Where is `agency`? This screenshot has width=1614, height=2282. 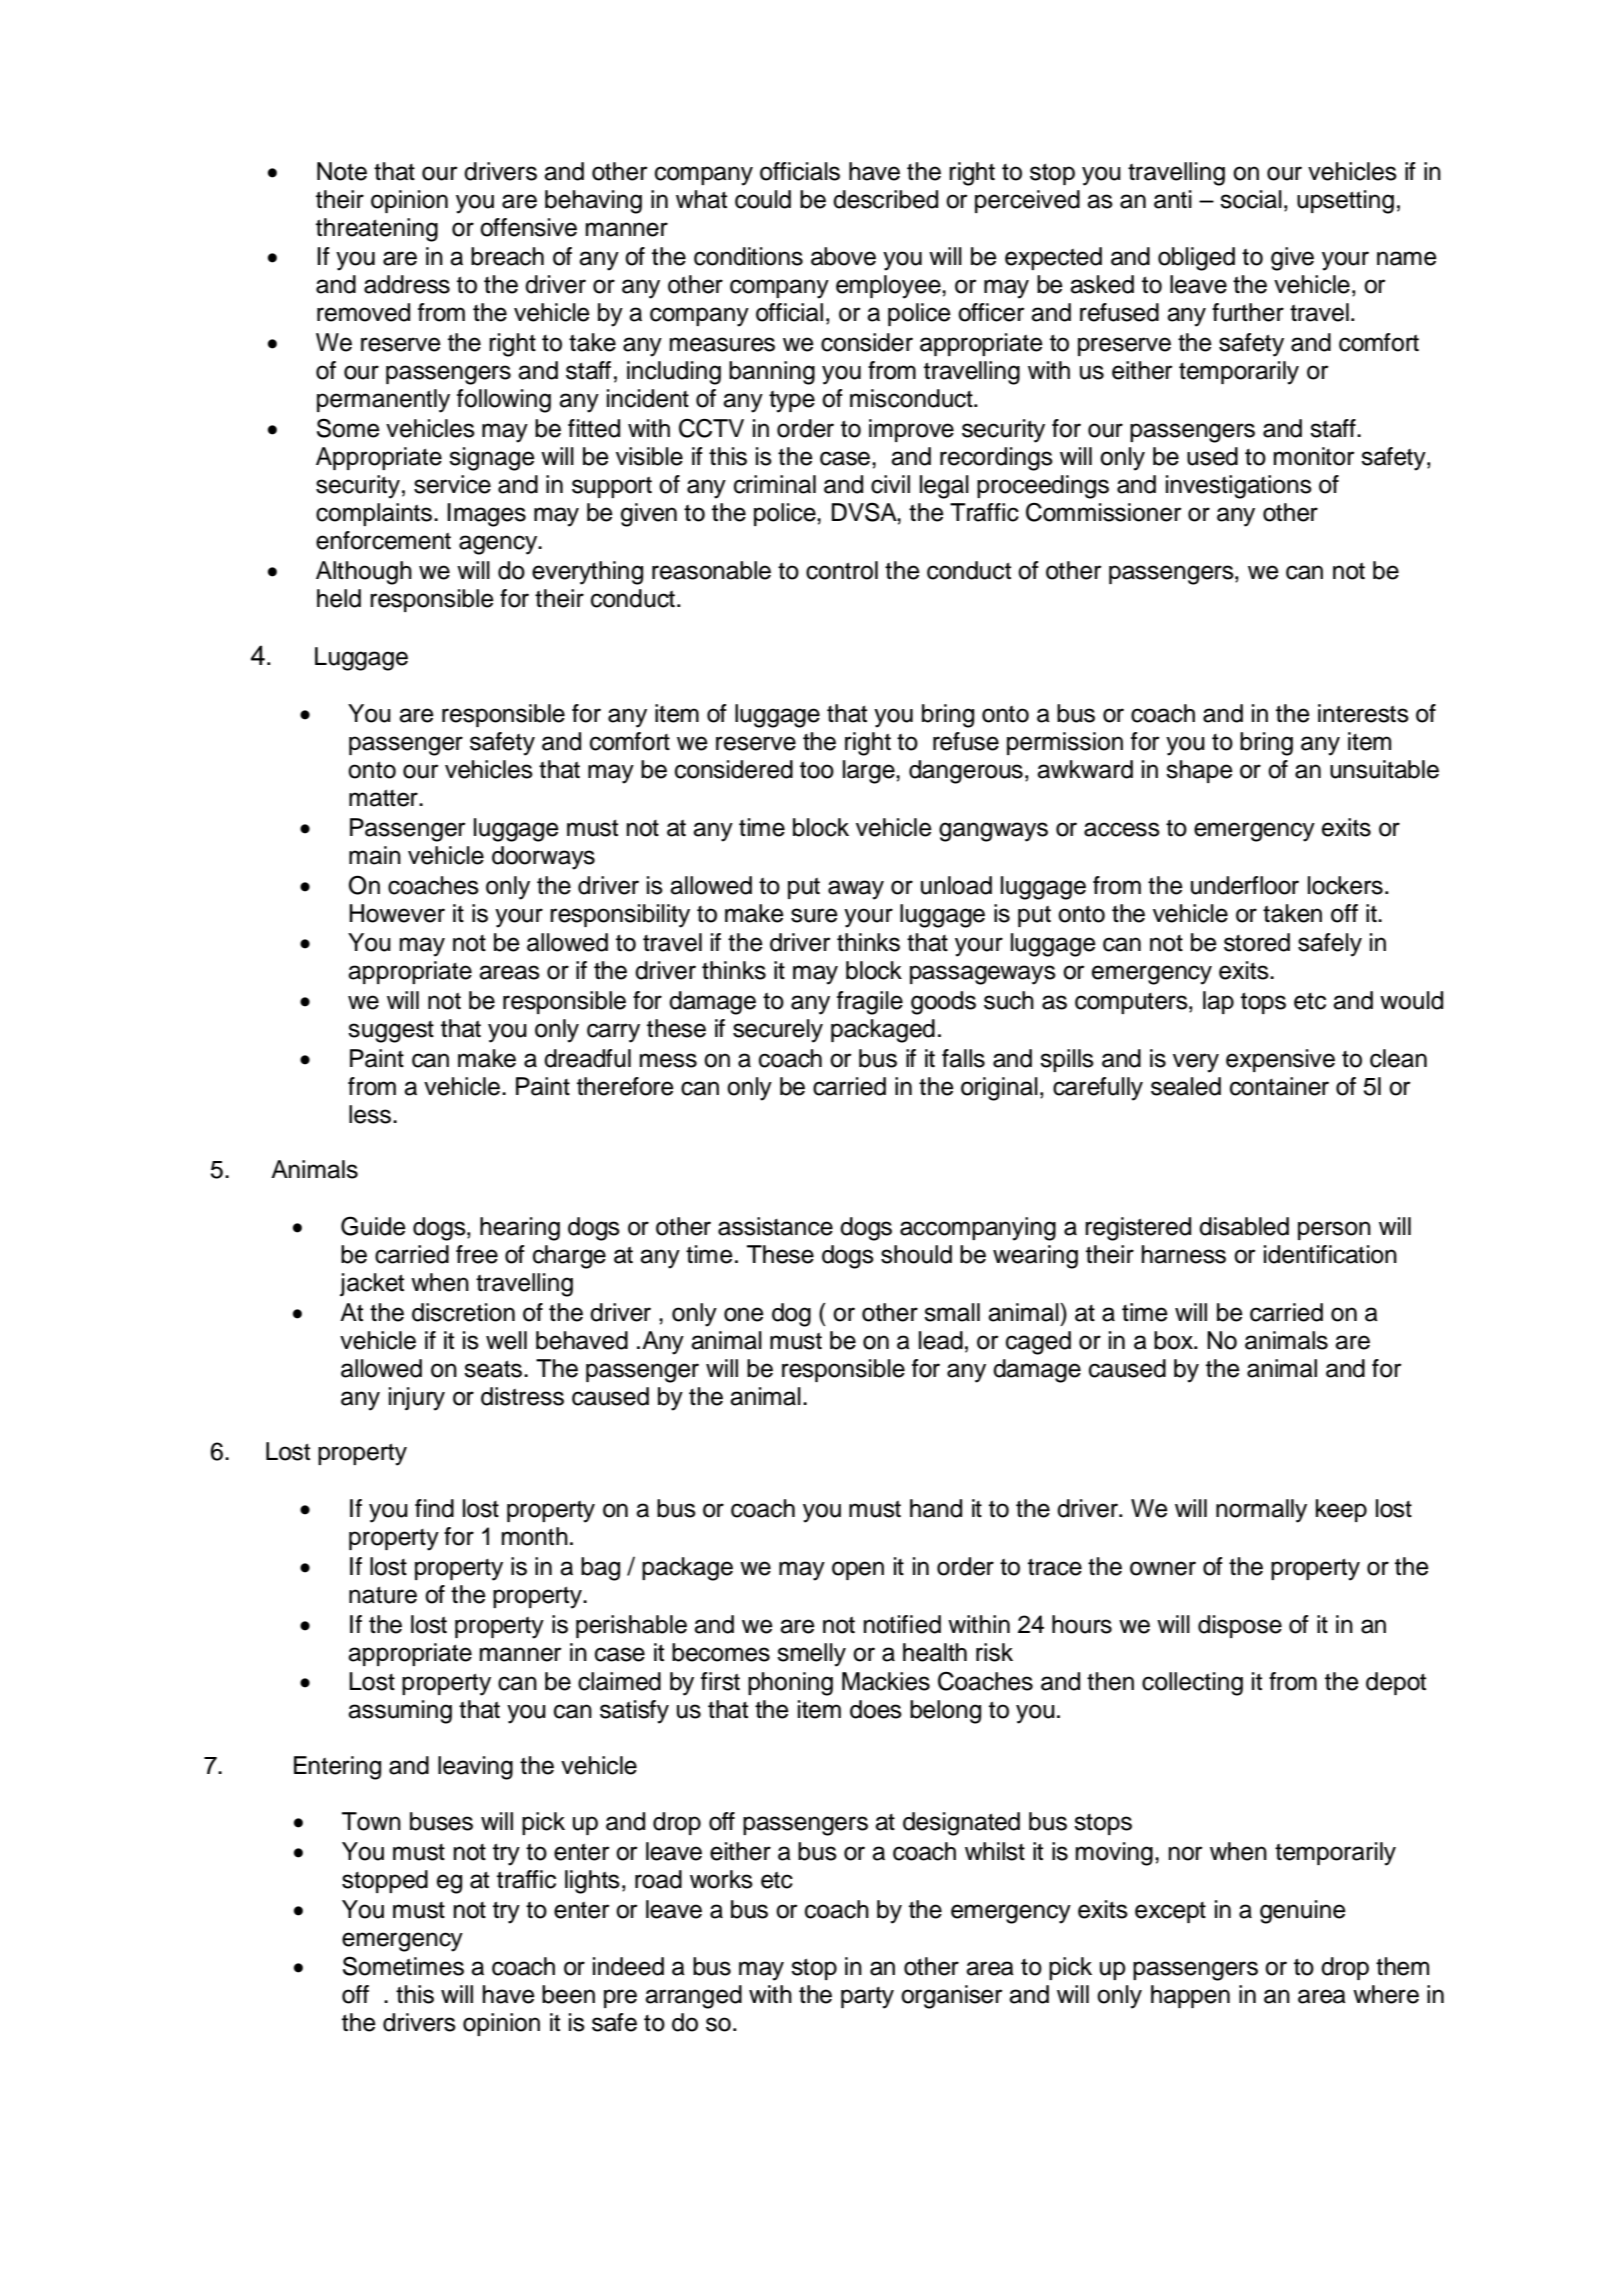 agency is located at coordinates (499, 545).
